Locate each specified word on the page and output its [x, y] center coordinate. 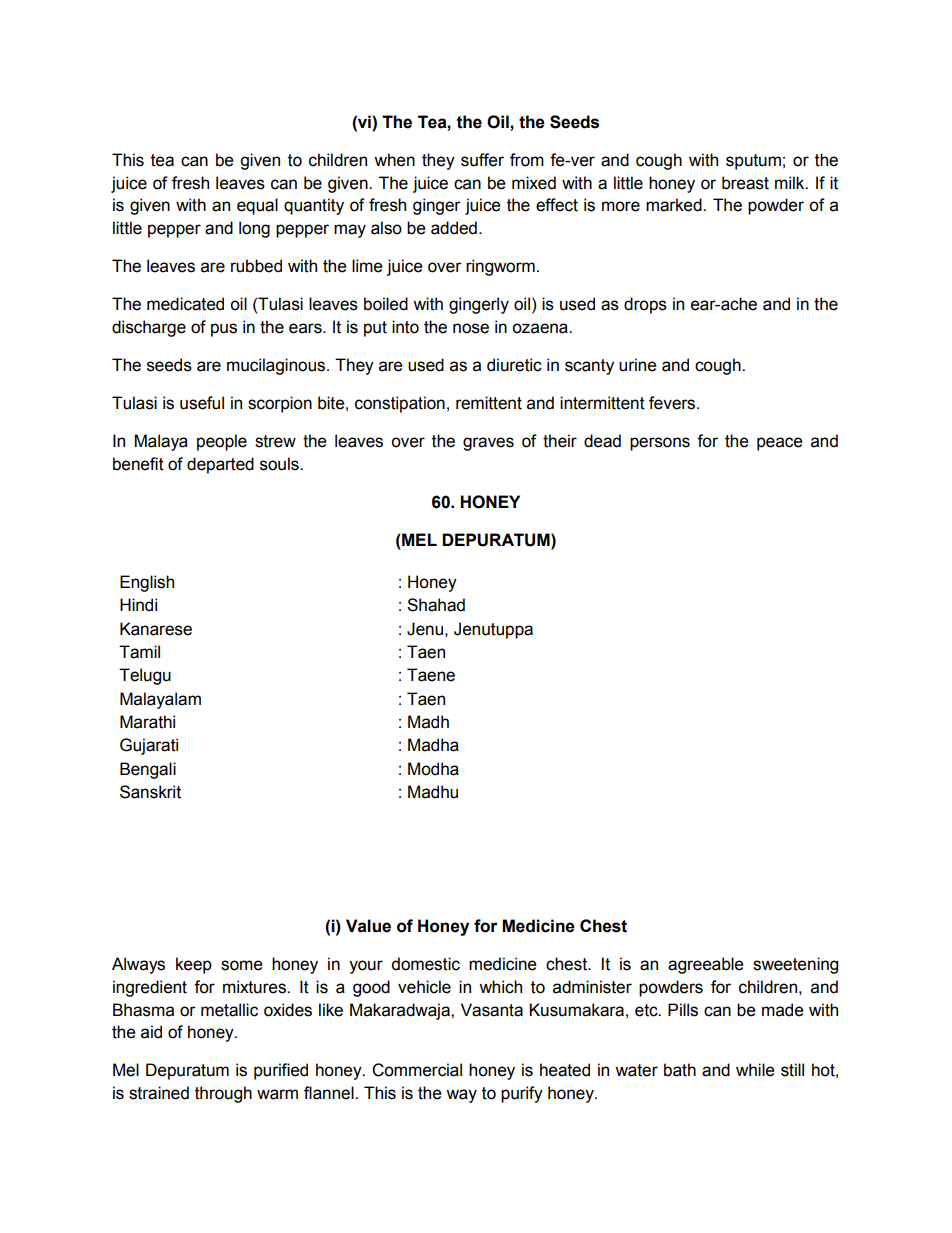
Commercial [417, 1070]
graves [488, 444]
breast [745, 183]
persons [660, 444]
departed [220, 465]
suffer [482, 160]
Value [368, 926]
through [223, 1094]
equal [257, 206]
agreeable [706, 965]
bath [680, 1070]
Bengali [148, 770]
